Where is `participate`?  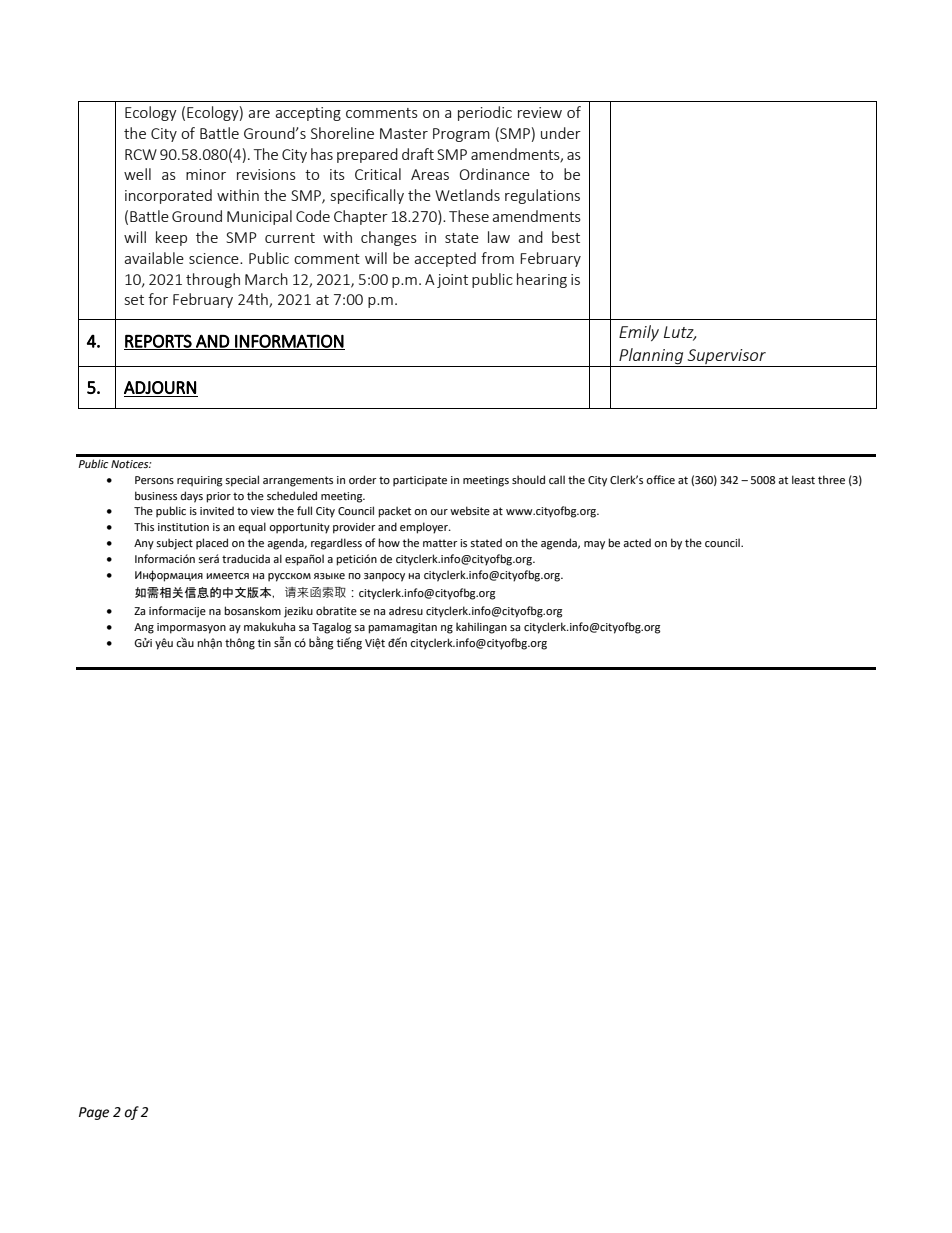
participate is located at coordinates (420, 481).
